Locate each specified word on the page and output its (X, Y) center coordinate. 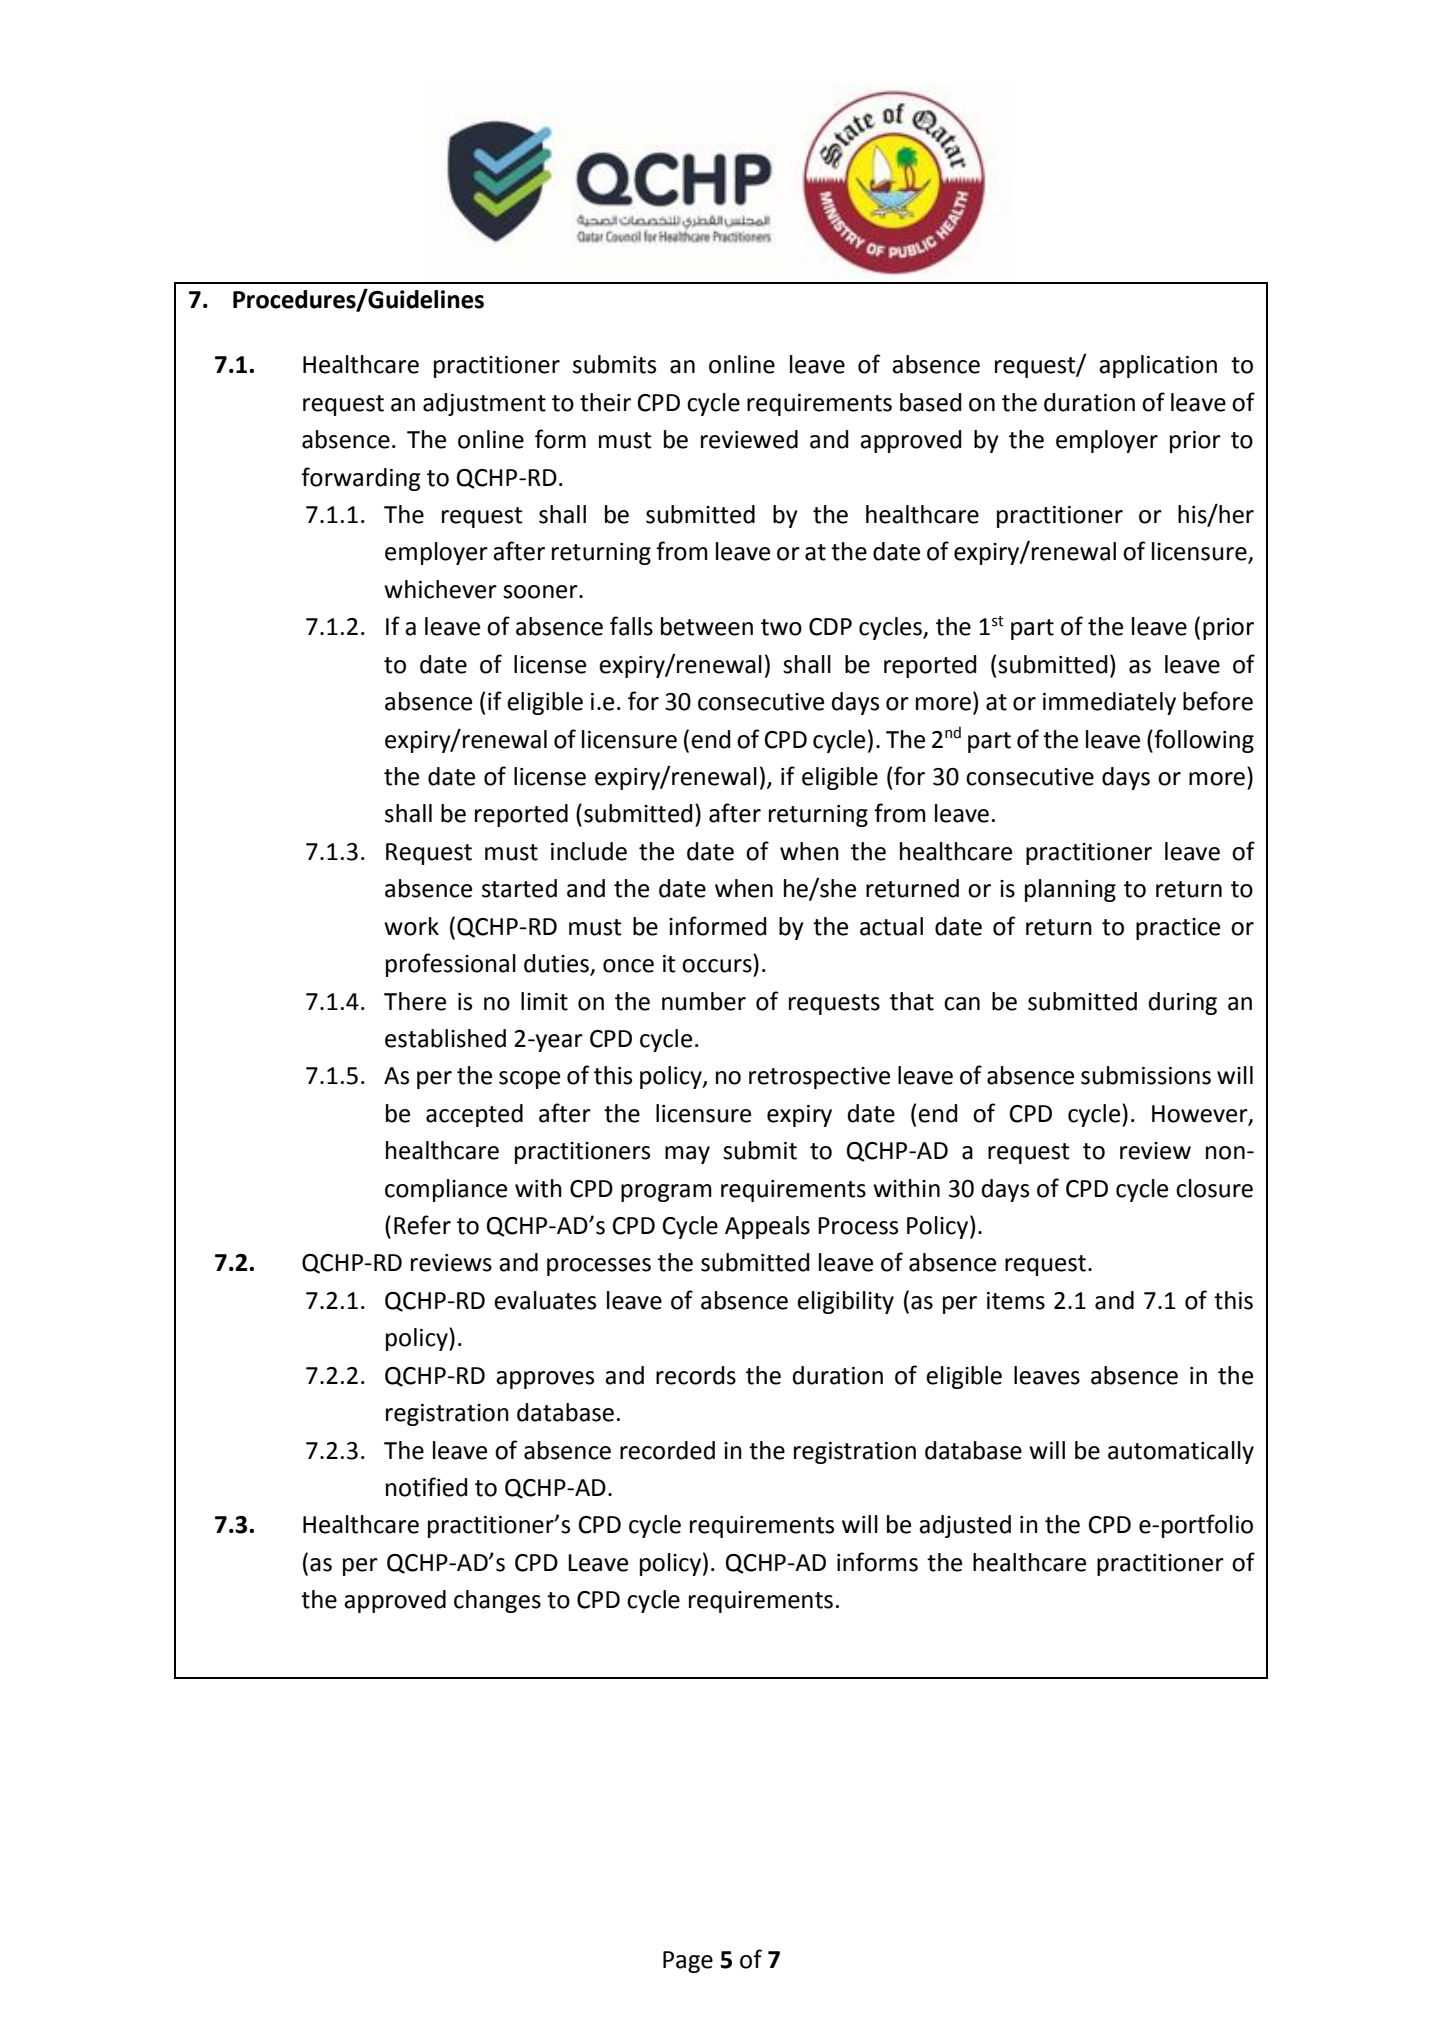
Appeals (767, 1227)
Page (688, 1962)
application (1158, 366)
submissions (1146, 1075)
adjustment (484, 404)
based (930, 402)
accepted (474, 1115)
